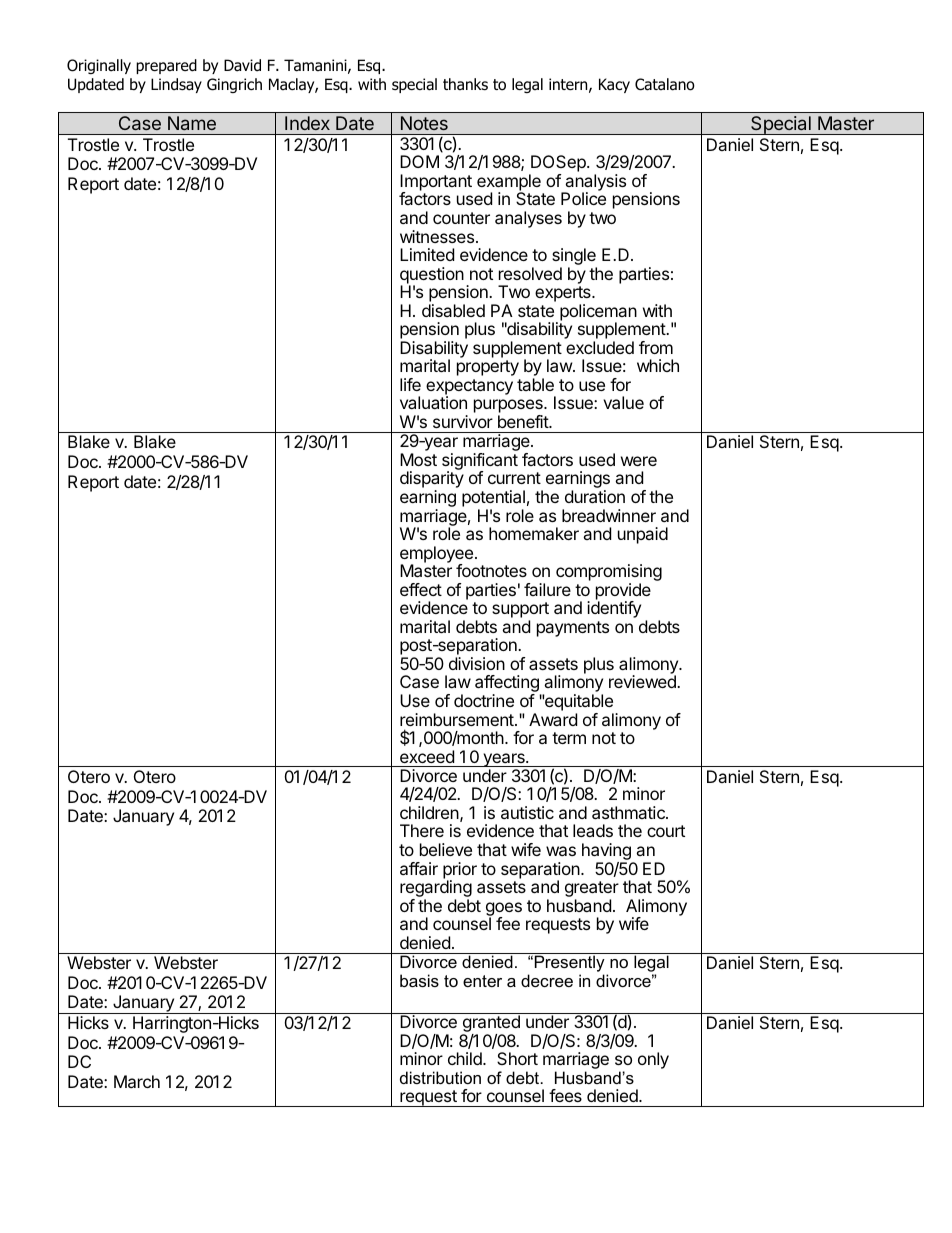 The height and width of the screenshot is (1233, 952). Describe the element at coordinates (176, 85) in the screenshot. I see `Lindsay` at that location.
